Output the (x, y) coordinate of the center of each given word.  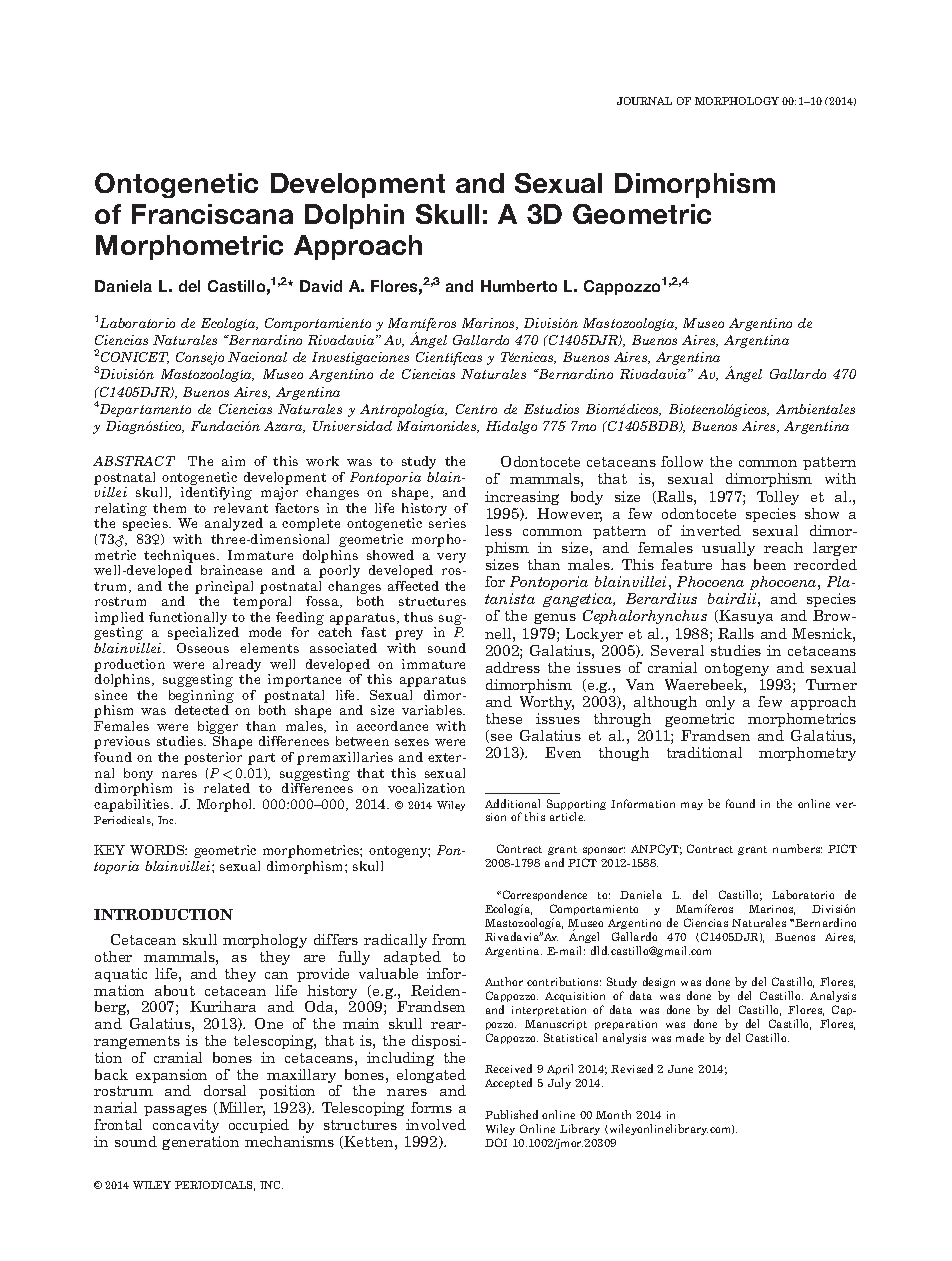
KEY (109, 850)
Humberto (519, 286)
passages (175, 1110)
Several (677, 650)
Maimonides (438, 427)
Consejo (200, 358)
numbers (797, 848)
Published (511, 1114)
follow (682, 461)
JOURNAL (644, 101)
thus (418, 617)
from (449, 939)
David (321, 286)
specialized (203, 633)
